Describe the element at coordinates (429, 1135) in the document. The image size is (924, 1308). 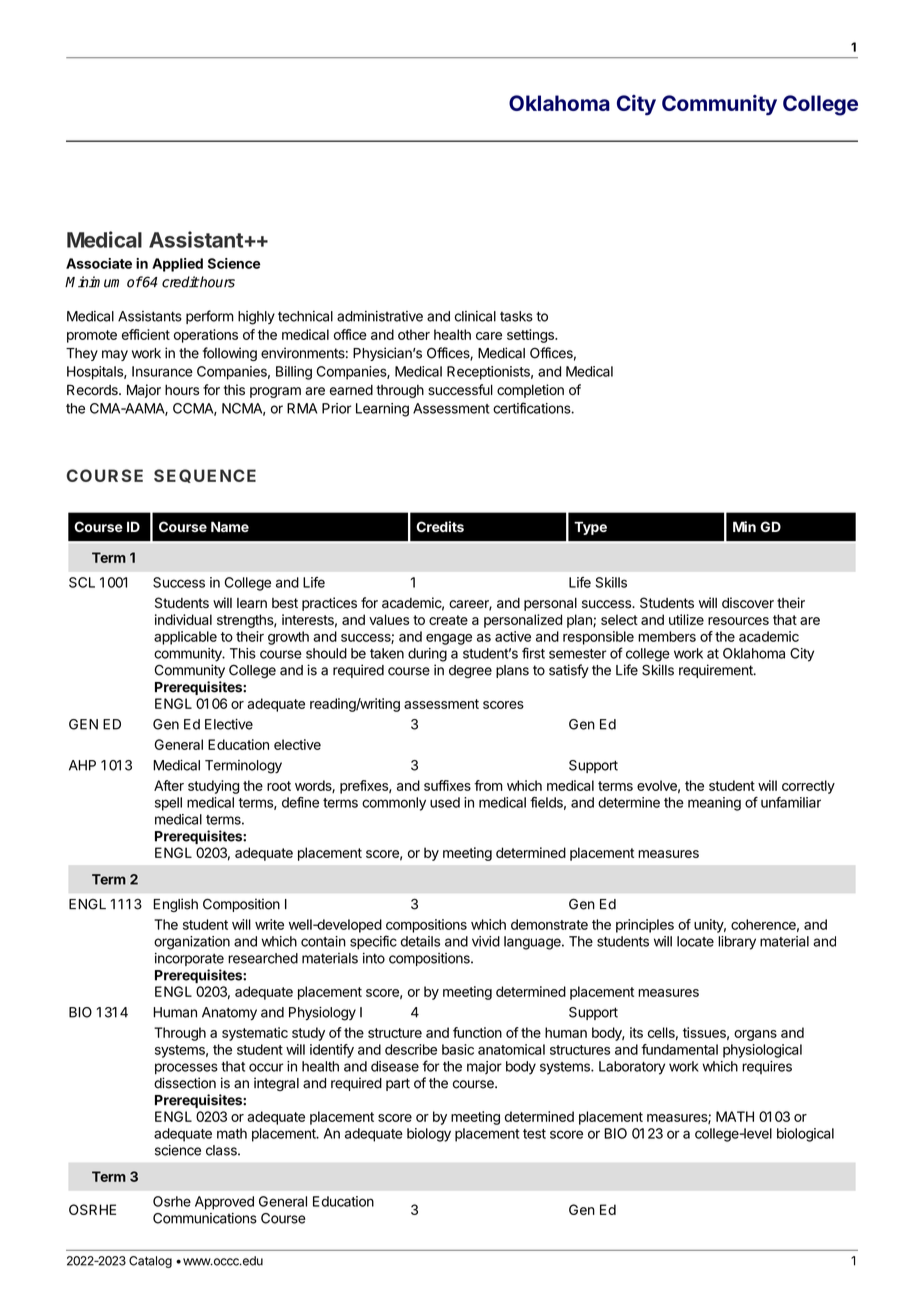
I see `biology` at that location.
